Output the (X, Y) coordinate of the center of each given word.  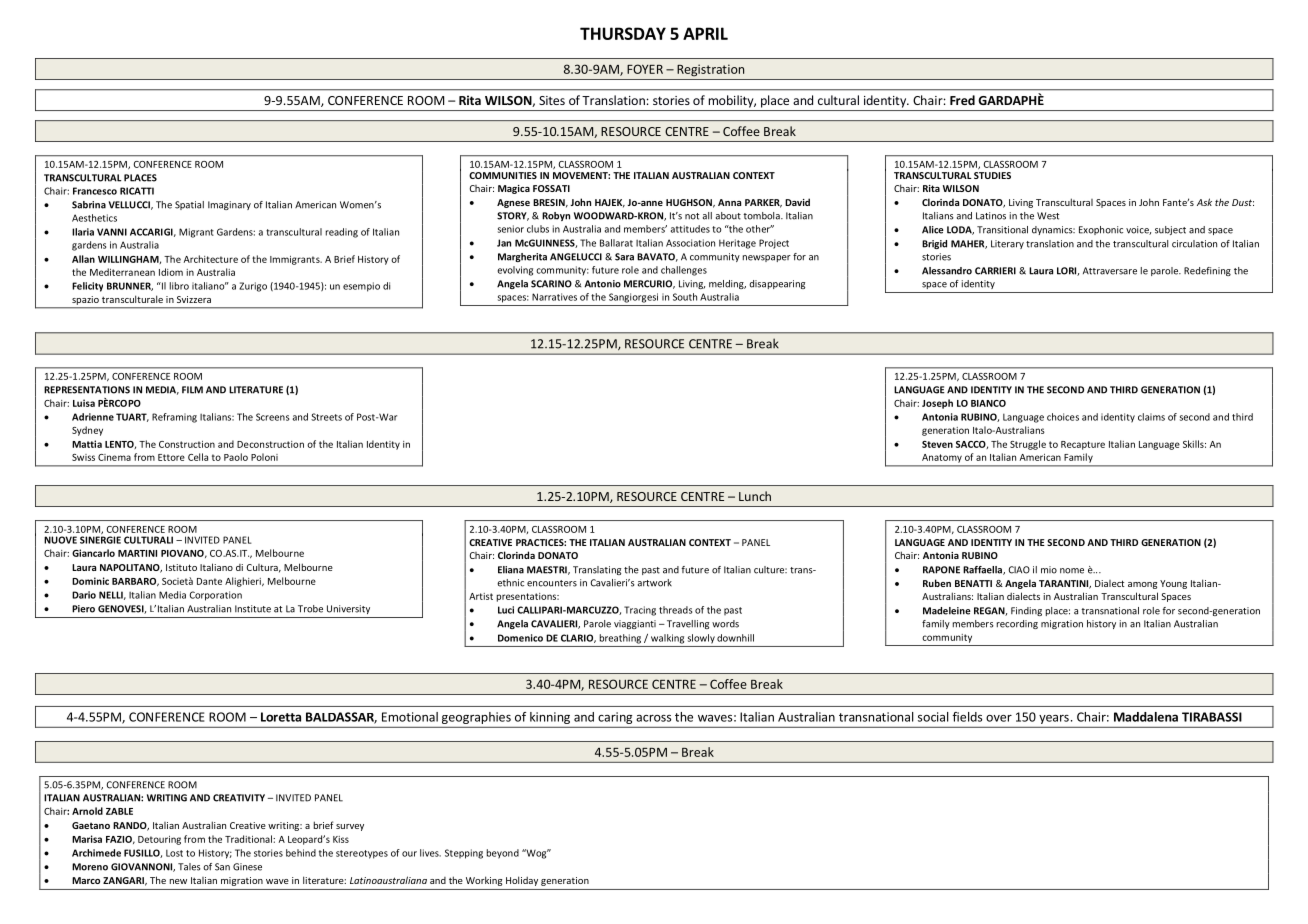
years (1054, 719)
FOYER (645, 69)
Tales (189, 867)
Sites (552, 100)
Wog (536, 854)
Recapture (1083, 445)
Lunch (755, 496)
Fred (962, 100)
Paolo (236, 457)
